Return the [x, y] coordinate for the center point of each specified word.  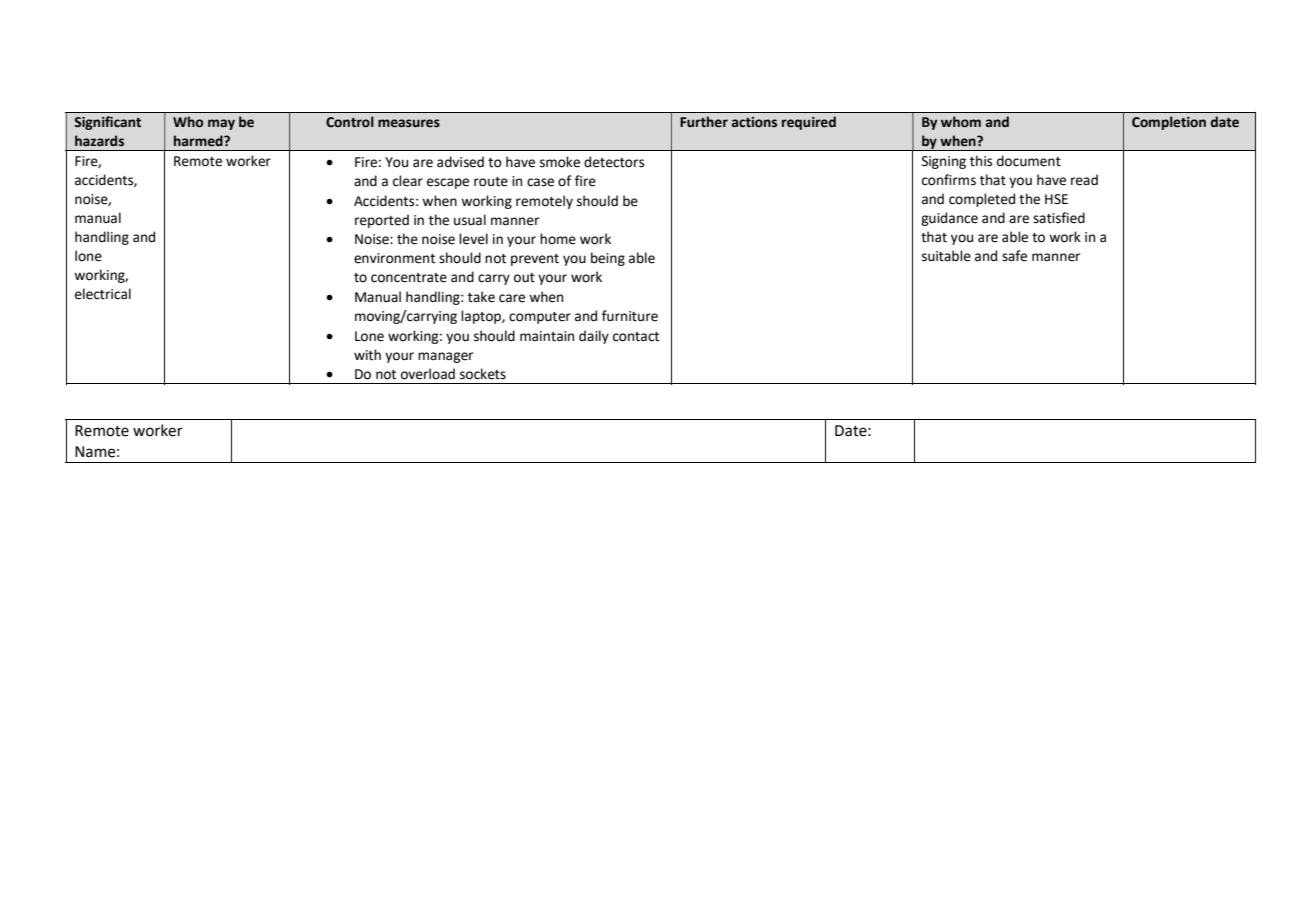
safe [1014, 256]
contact [636, 337]
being [608, 259]
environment [394, 258]
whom [961, 122]
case [540, 182]
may [221, 124]
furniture [630, 316]
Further [704, 122]
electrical [103, 294]
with [367, 355]
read [1084, 180]
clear [408, 181]
